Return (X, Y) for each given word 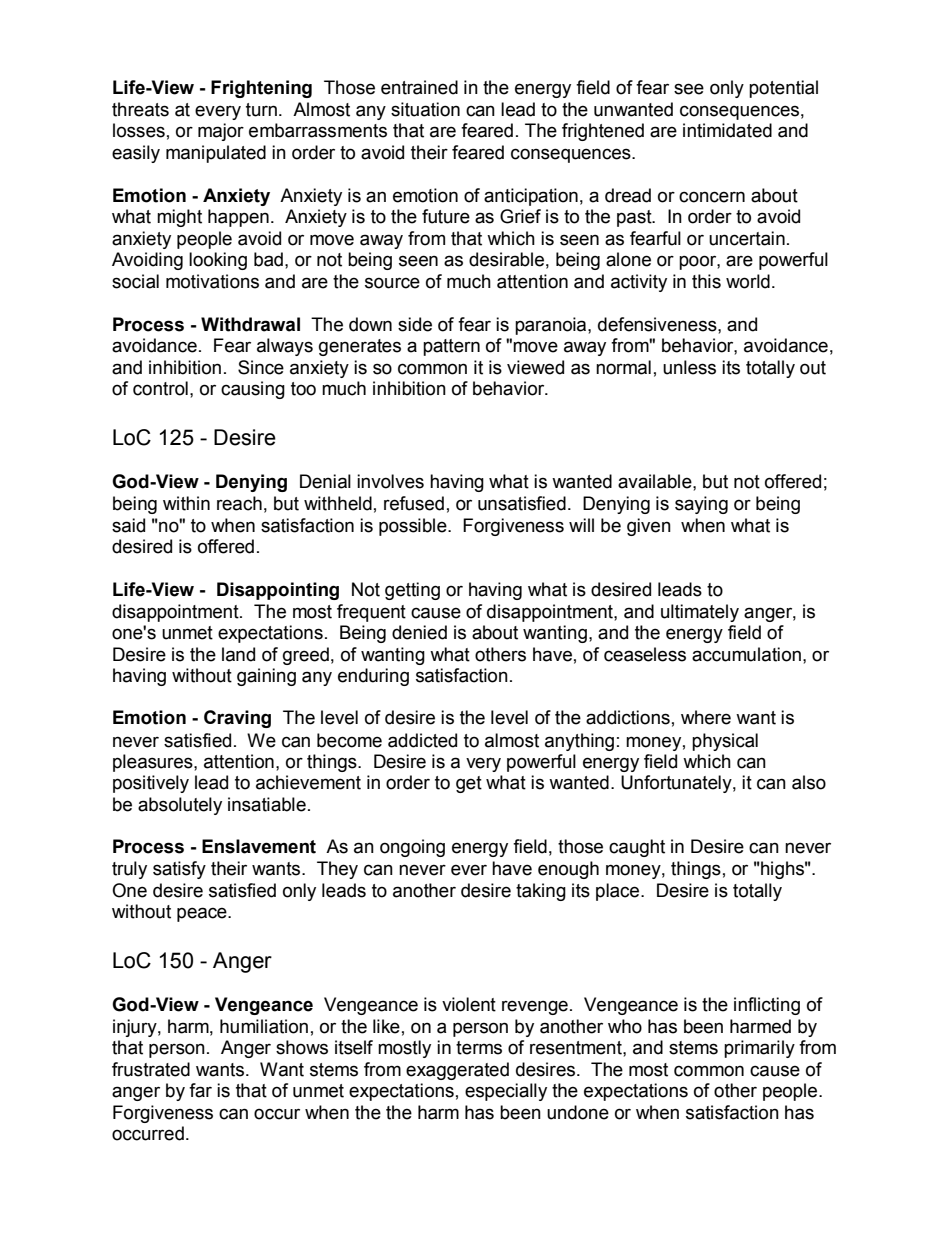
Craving (237, 719)
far (200, 1090)
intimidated (727, 130)
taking (541, 892)
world (748, 281)
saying (701, 505)
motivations (212, 281)
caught (637, 848)
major (221, 132)
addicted (422, 740)
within (186, 503)
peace (203, 914)
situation (425, 109)
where (706, 717)
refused (414, 503)
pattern (451, 347)
